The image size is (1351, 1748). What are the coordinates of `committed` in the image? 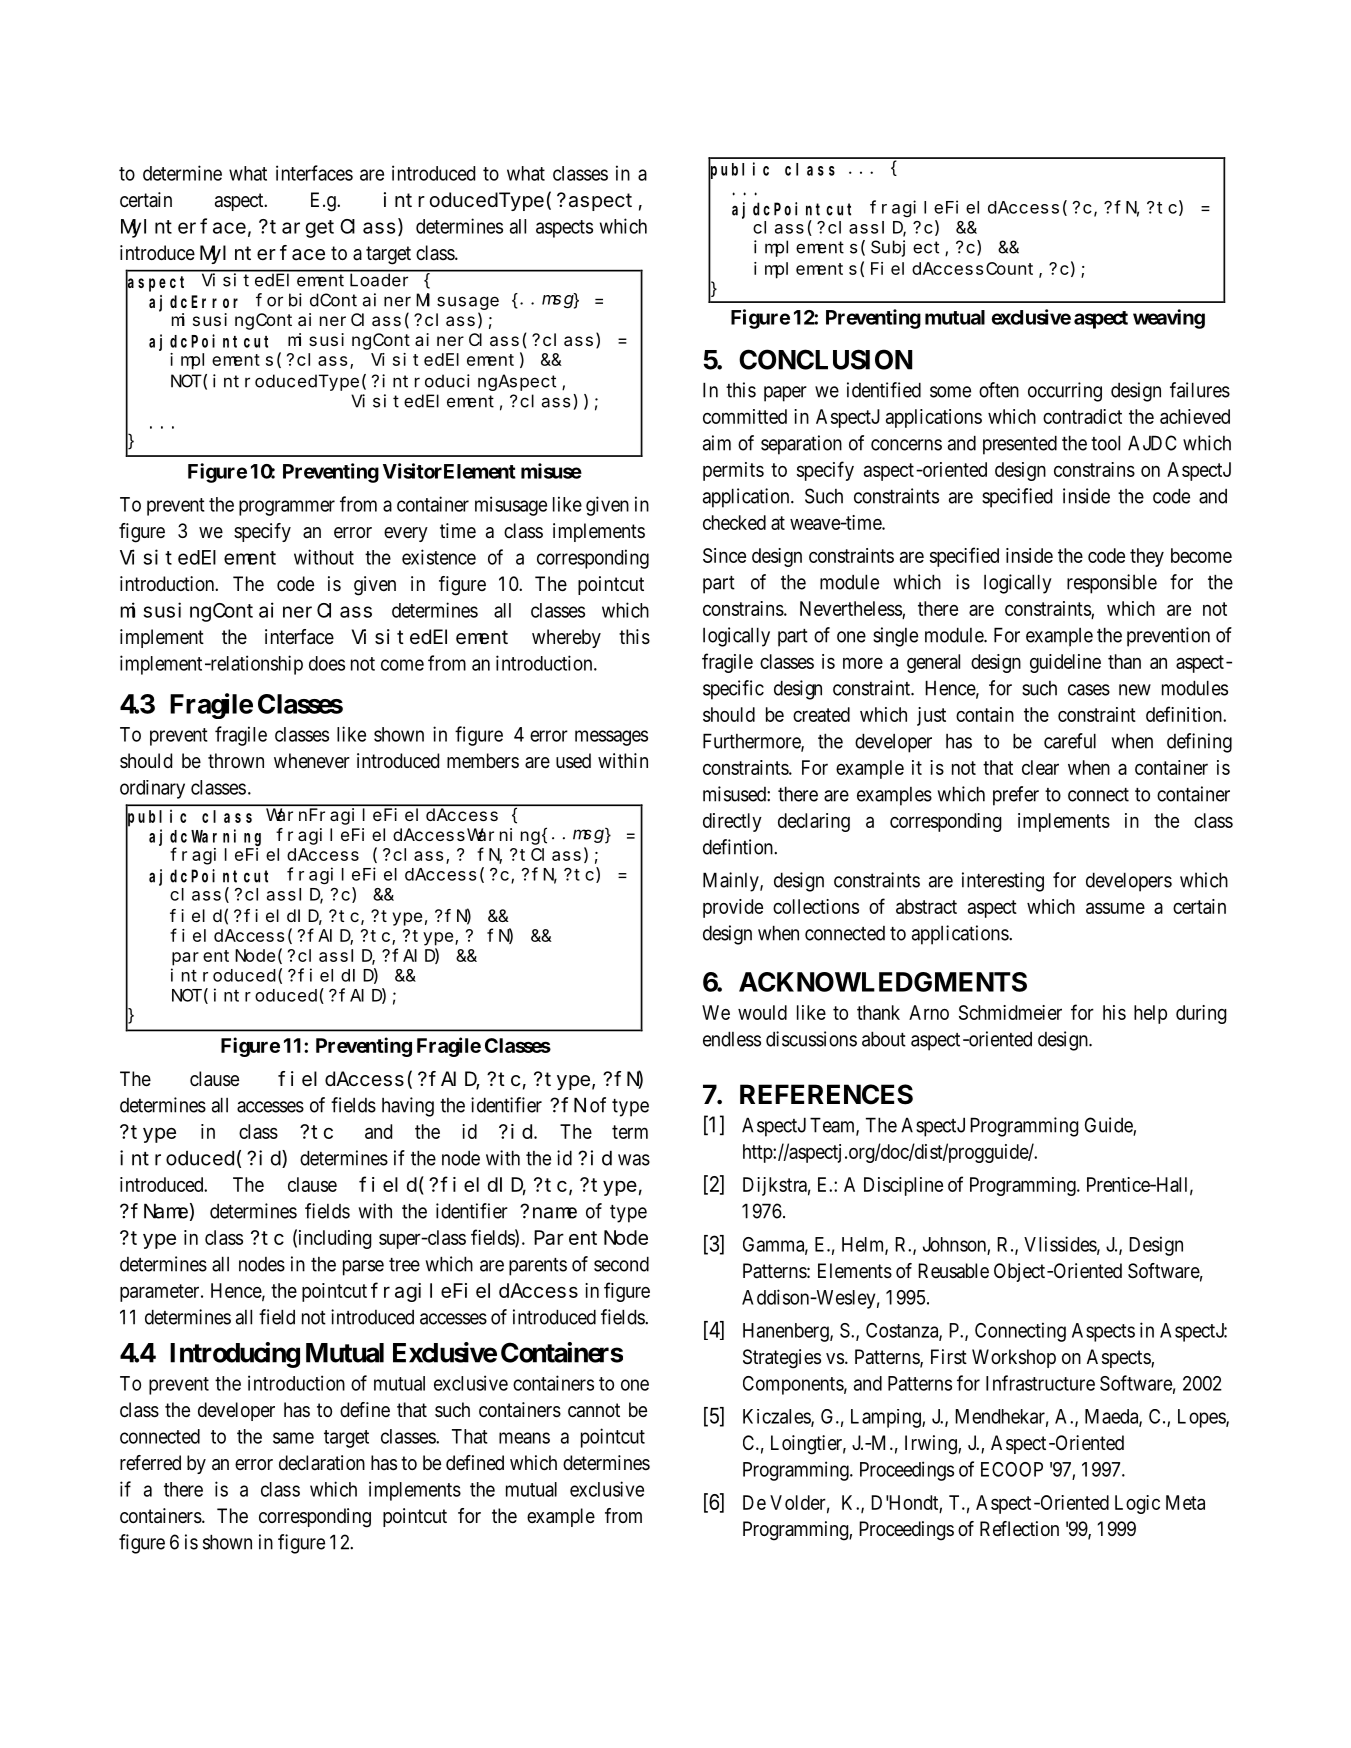 It's located at (745, 416).
